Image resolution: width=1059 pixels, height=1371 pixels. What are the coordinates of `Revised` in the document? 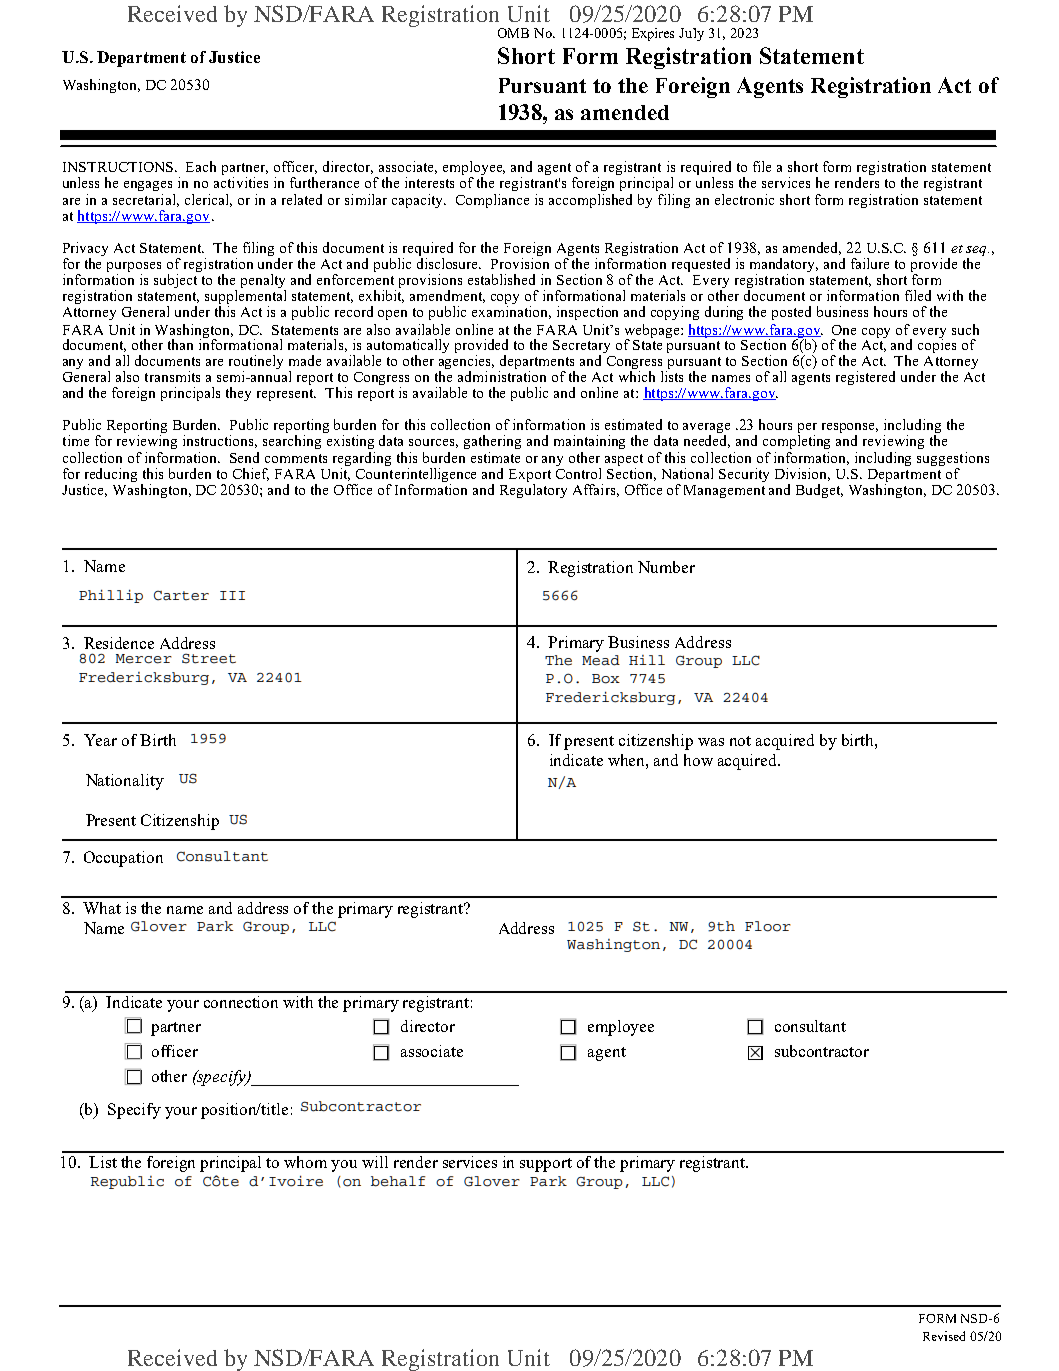 It's located at (944, 1336).
